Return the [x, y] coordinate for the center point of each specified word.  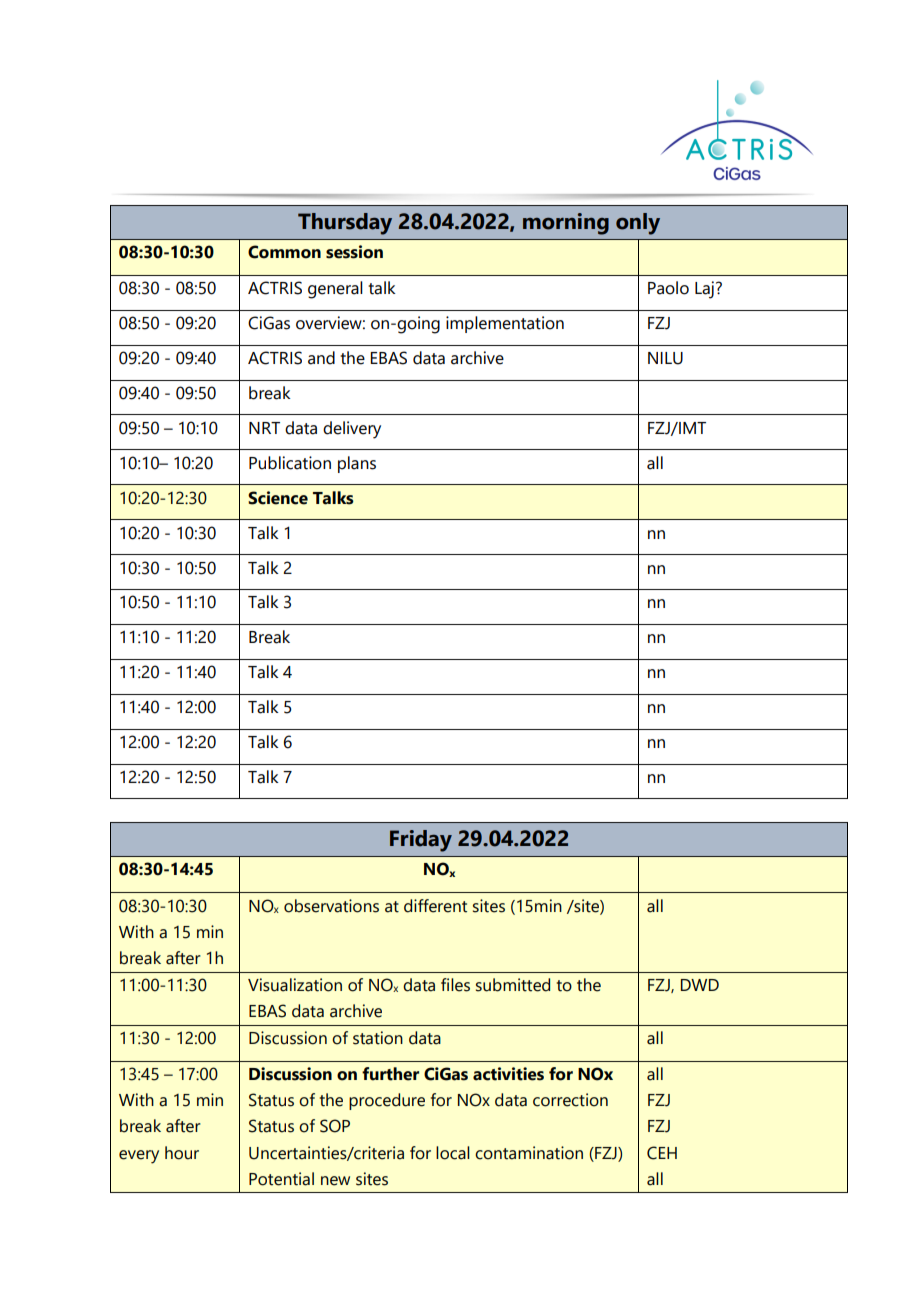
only [638, 224]
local [453, 1153]
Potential [281, 1179]
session [354, 252]
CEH [662, 1153]
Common [284, 252]
